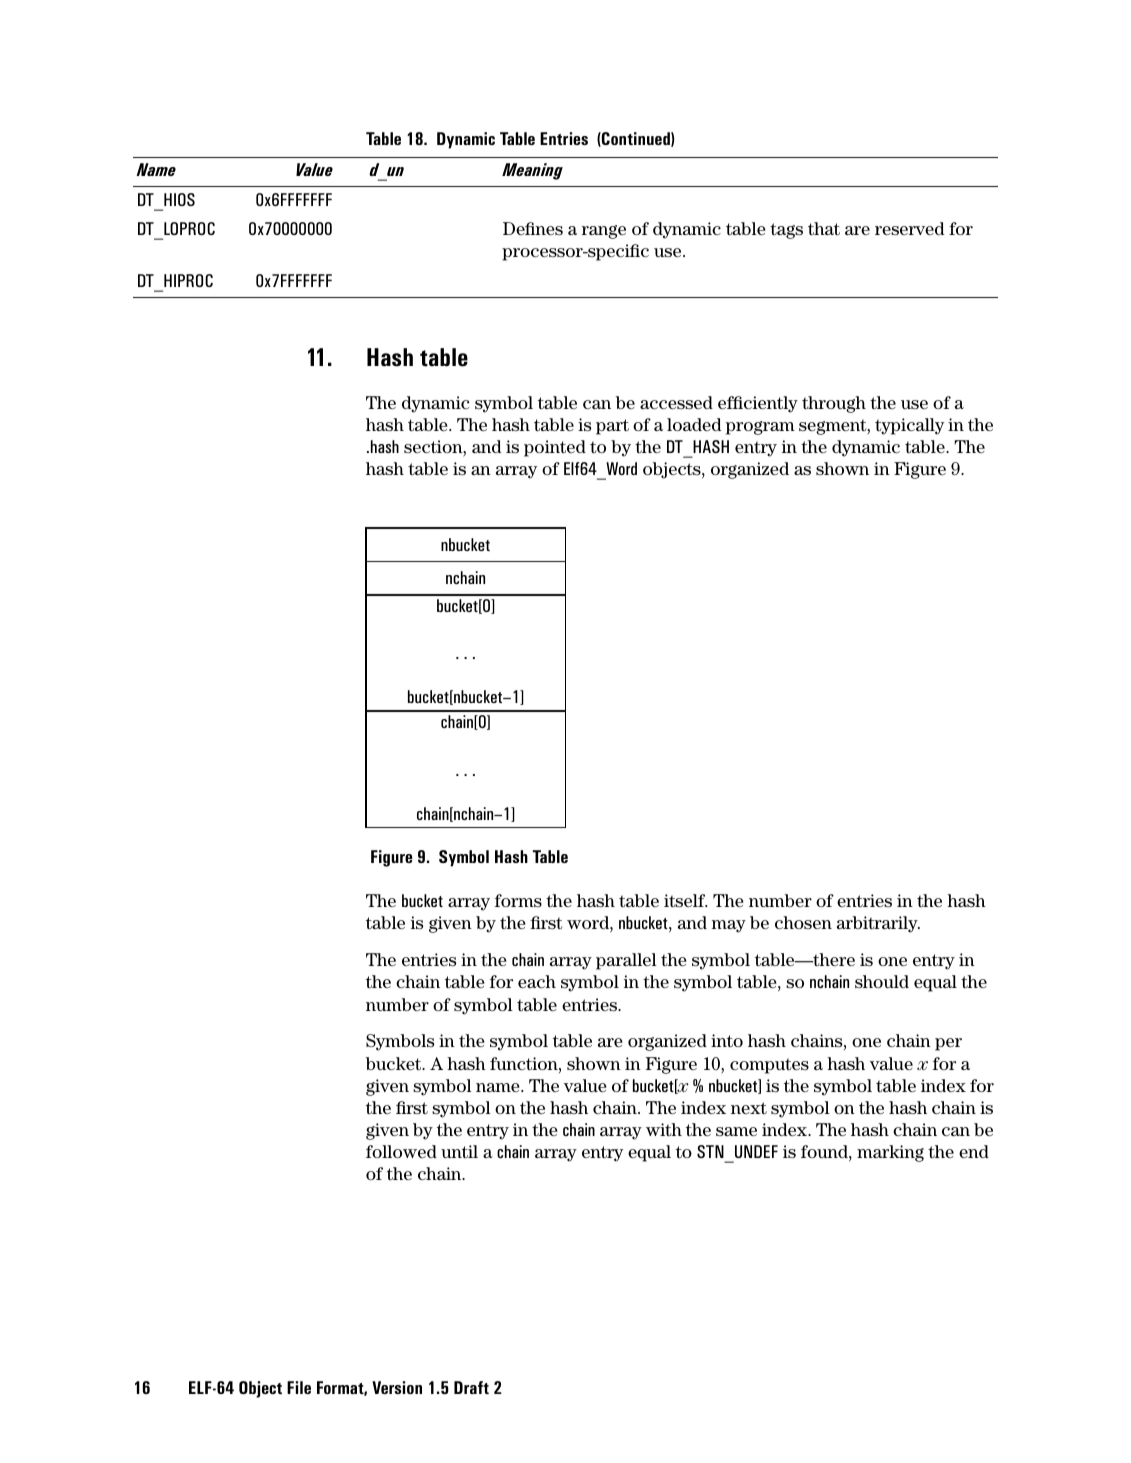 The image size is (1131, 1463). What do you see at coordinates (537, 981) in the document?
I see `each` at bounding box center [537, 981].
